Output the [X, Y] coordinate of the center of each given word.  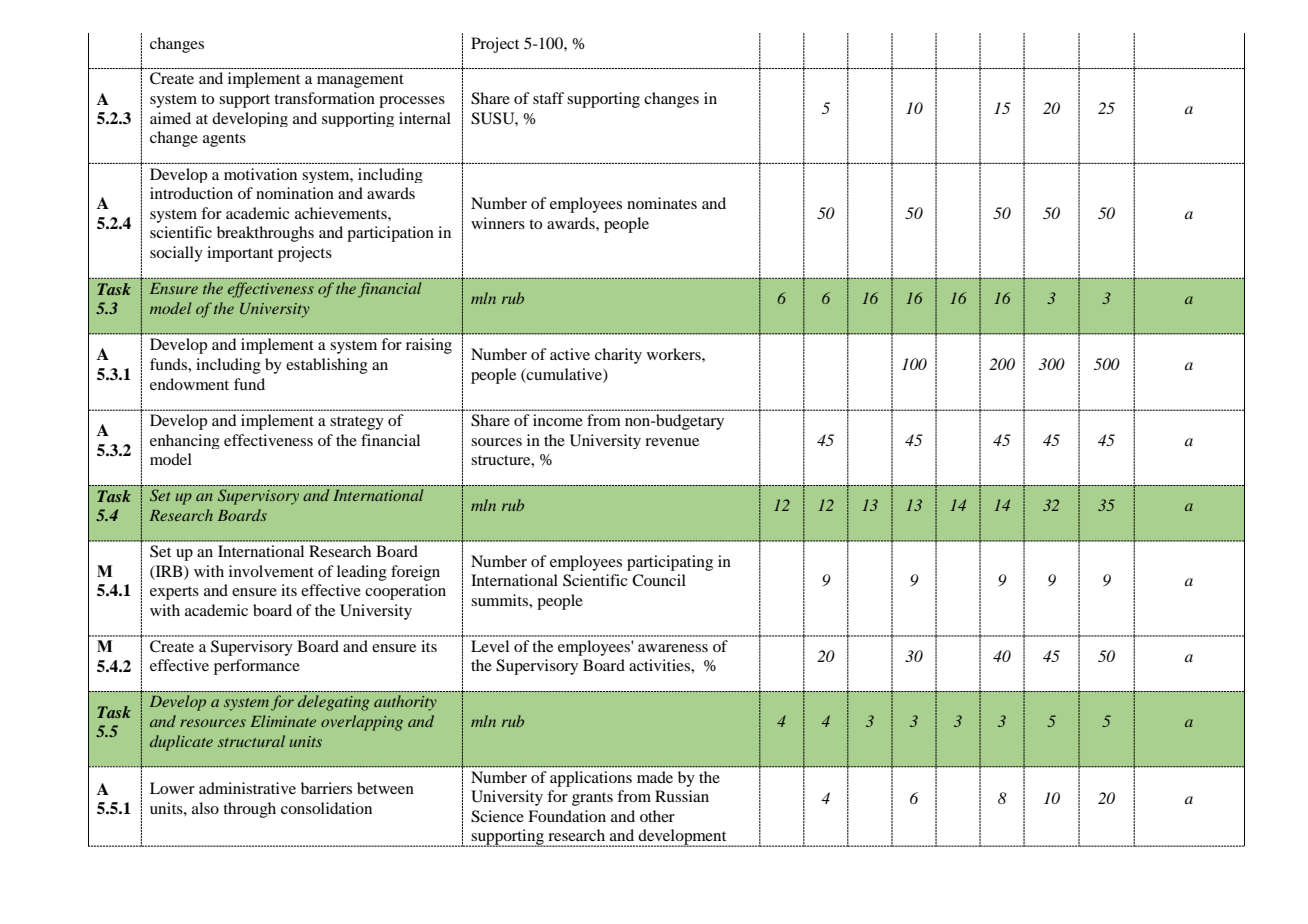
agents [224, 140]
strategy [357, 423]
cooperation [405, 592]
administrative [247, 788]
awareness [673, 648]
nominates [662, 203]
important [240, 254]
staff [548, 98]
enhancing [185, 441]
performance [257, 667]
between [385, 788]
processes [412, 102]
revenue [672, 442]
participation [390, 234]
